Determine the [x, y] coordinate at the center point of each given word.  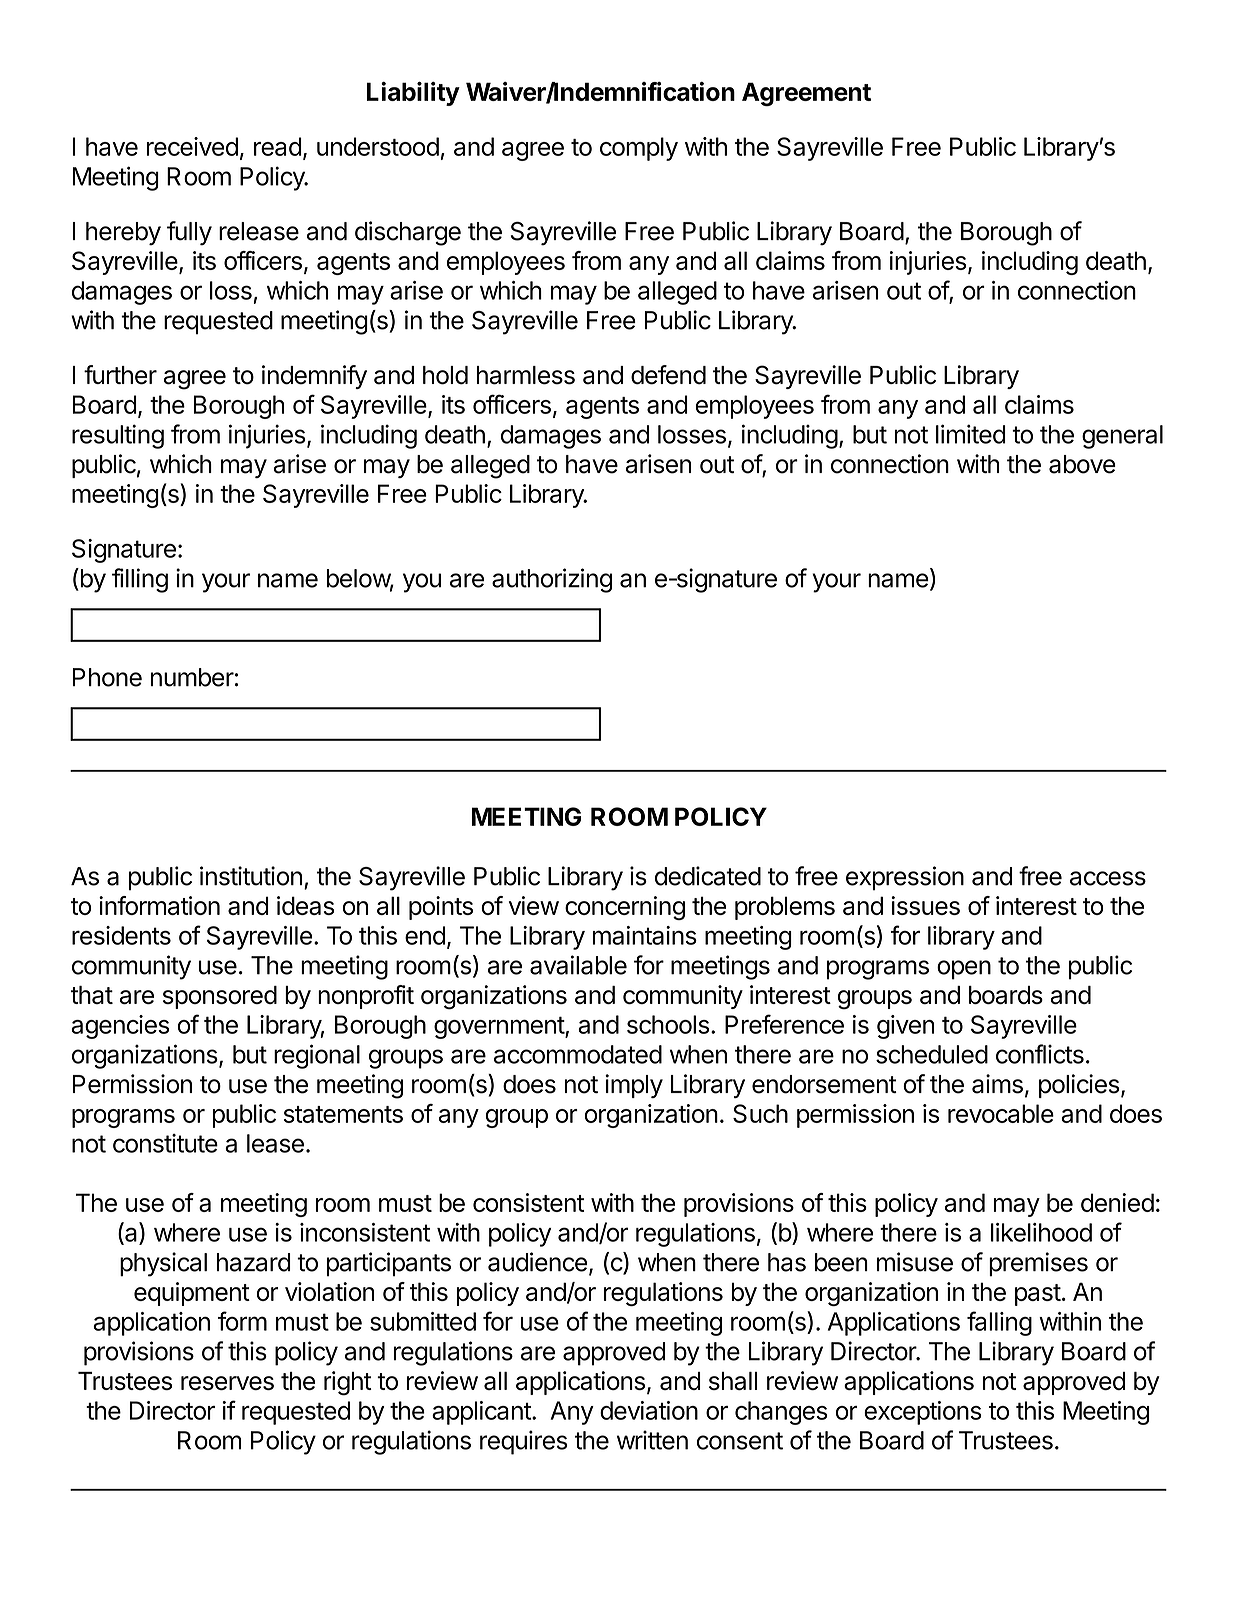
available [578, 965]
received [192, 146]
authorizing [552, 580]
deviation [649, 1410]
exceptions [923, 1413]
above [1082, 464]
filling [140, 580]
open [964, 970]
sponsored [220, 997]
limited [971, 434]
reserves [227, 1383]
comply [639, 149]
